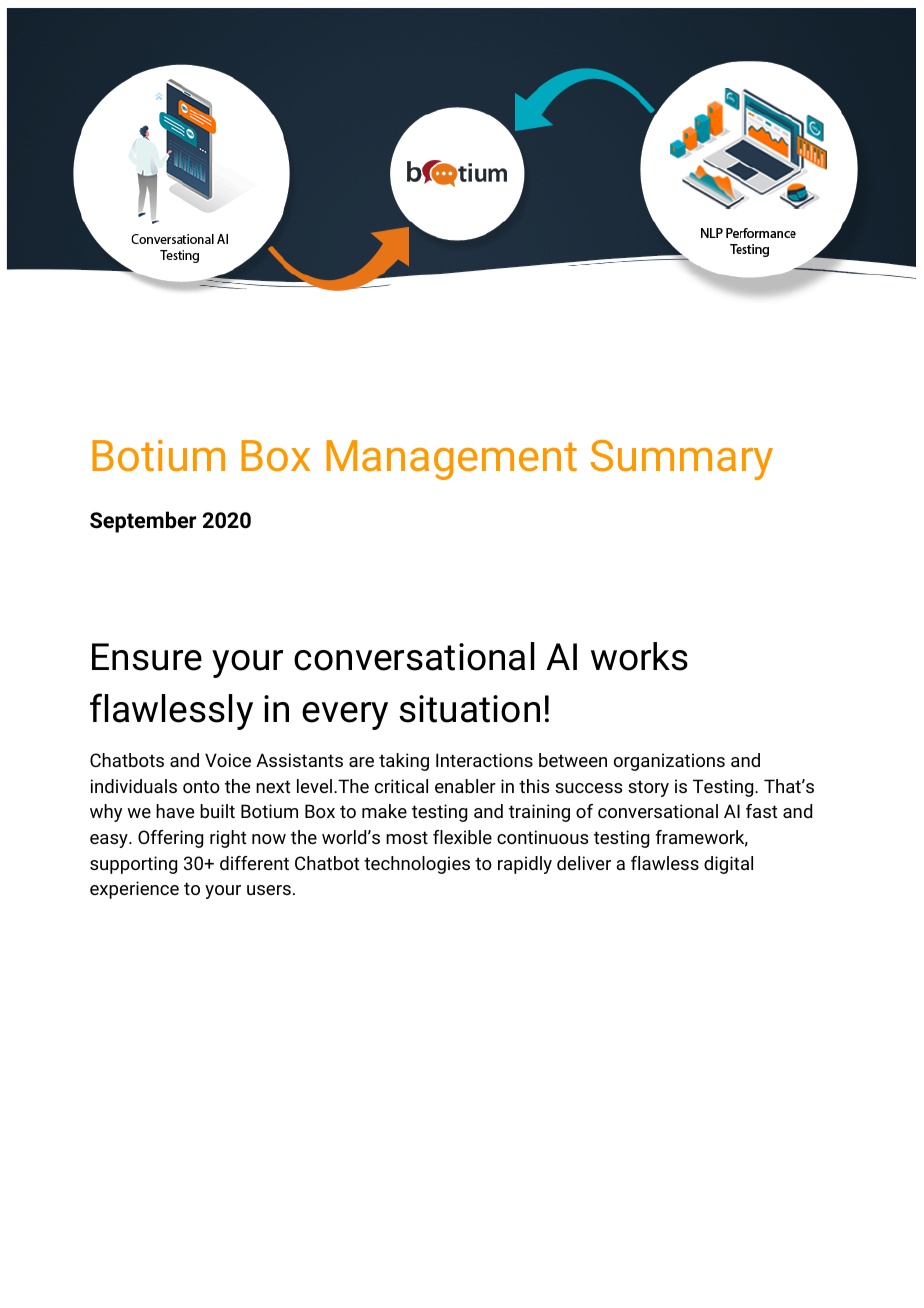 The image size is (924, 1308). What do you see at coordinates (147, 657) in the screenshot?
I see `Ensure` at bounding box center [147, 657].
